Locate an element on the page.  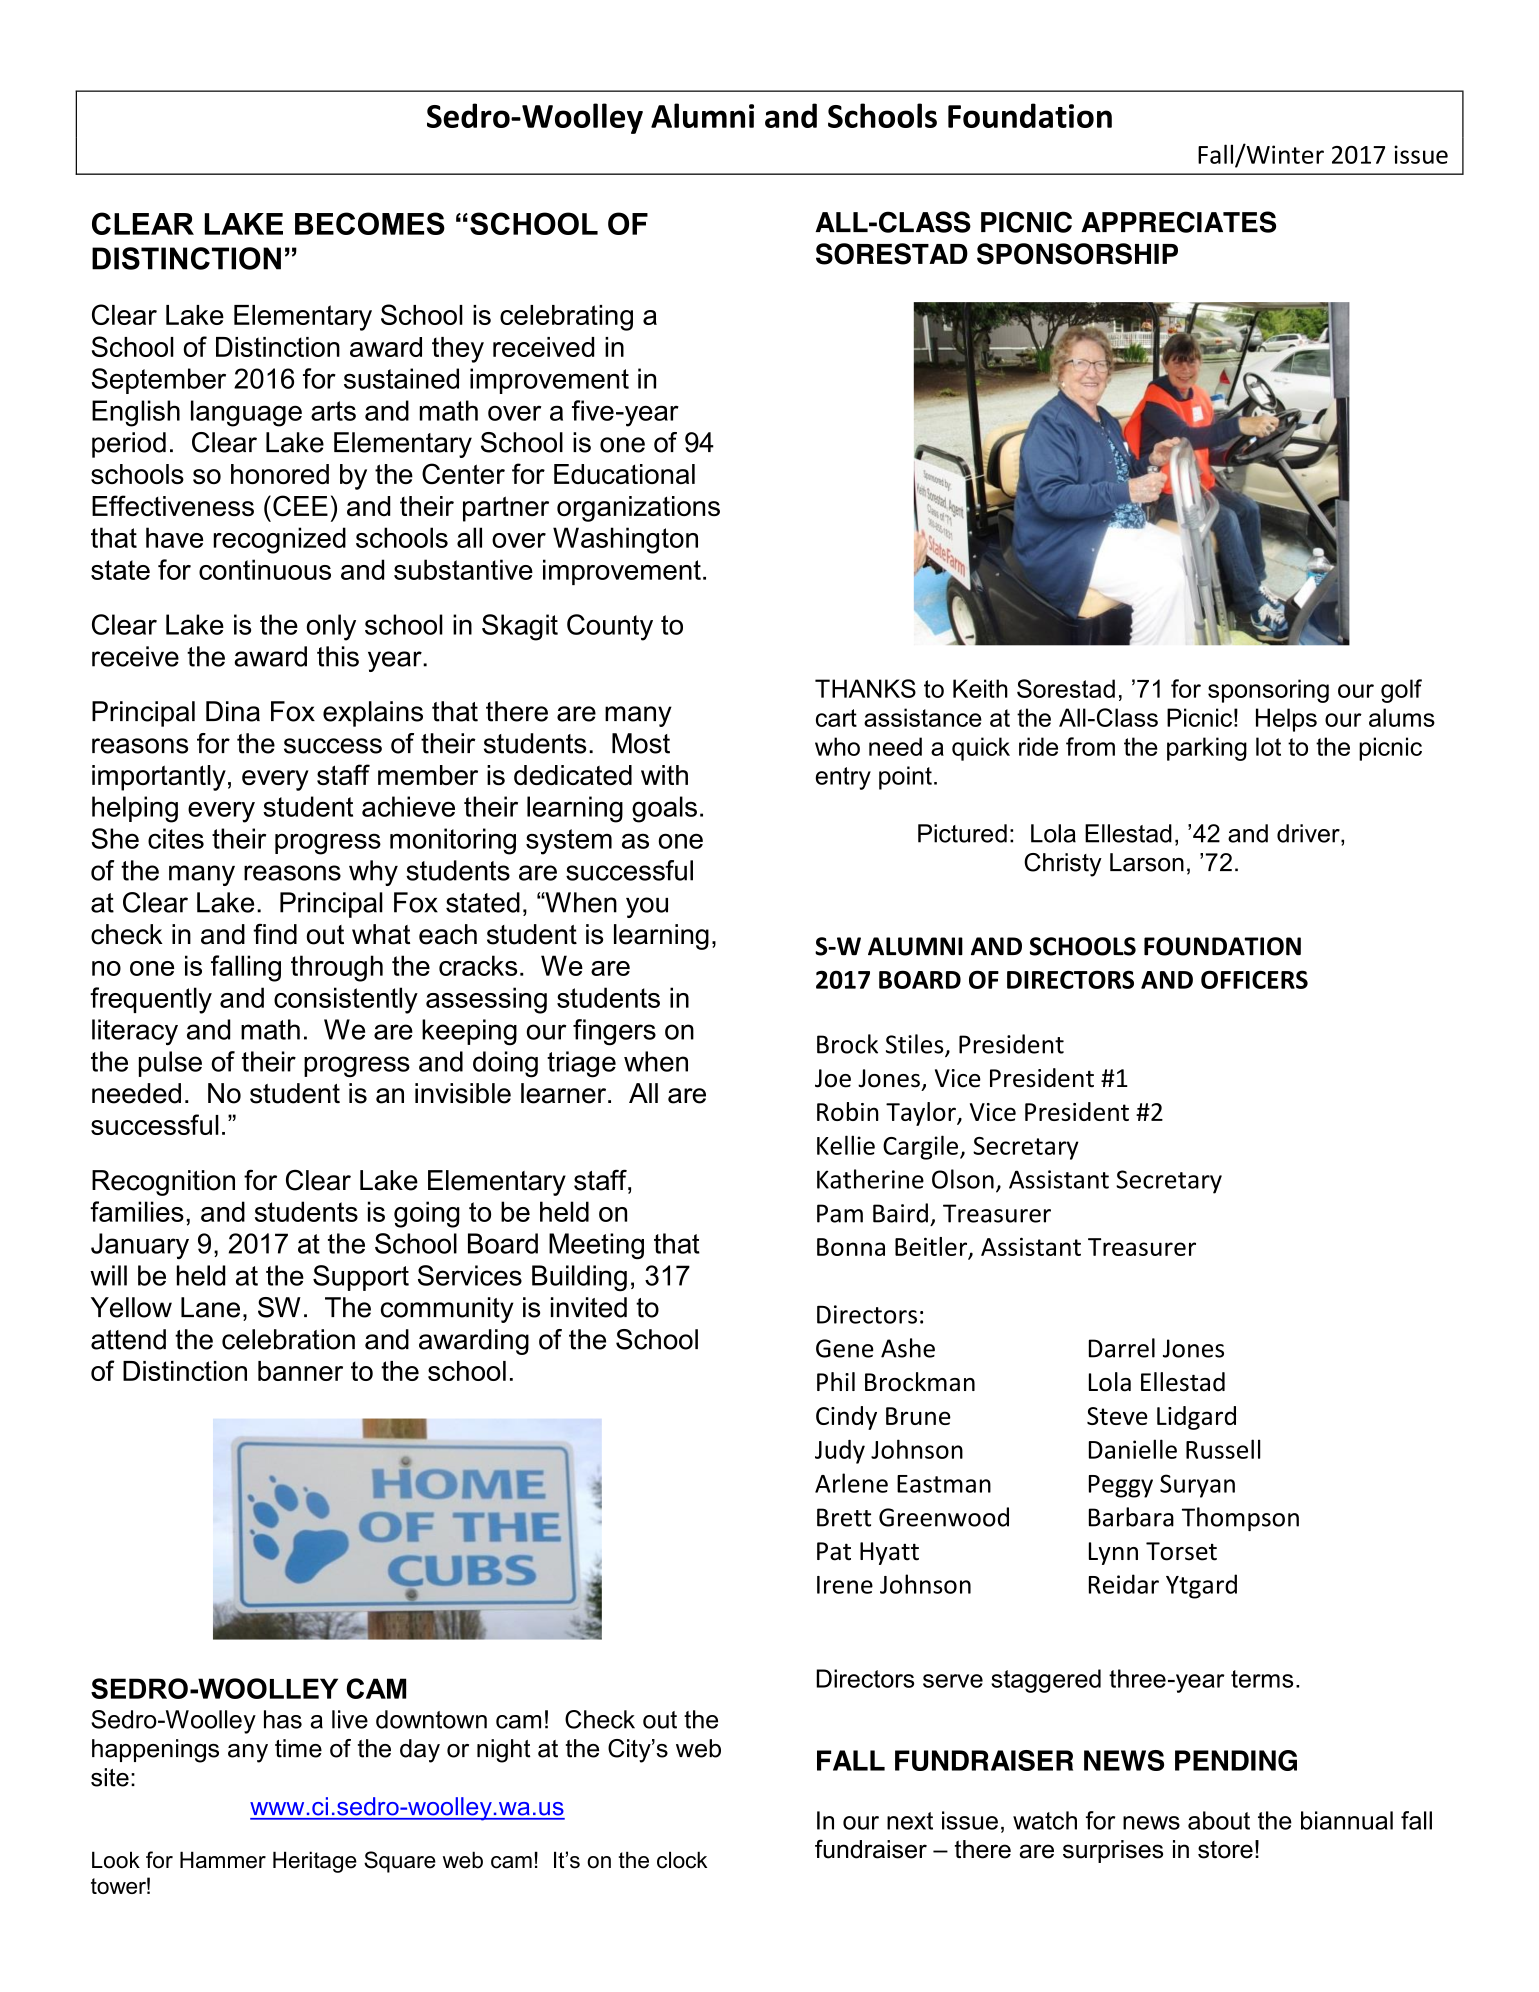
sponsoring is located at coordinates (1268, 691).
